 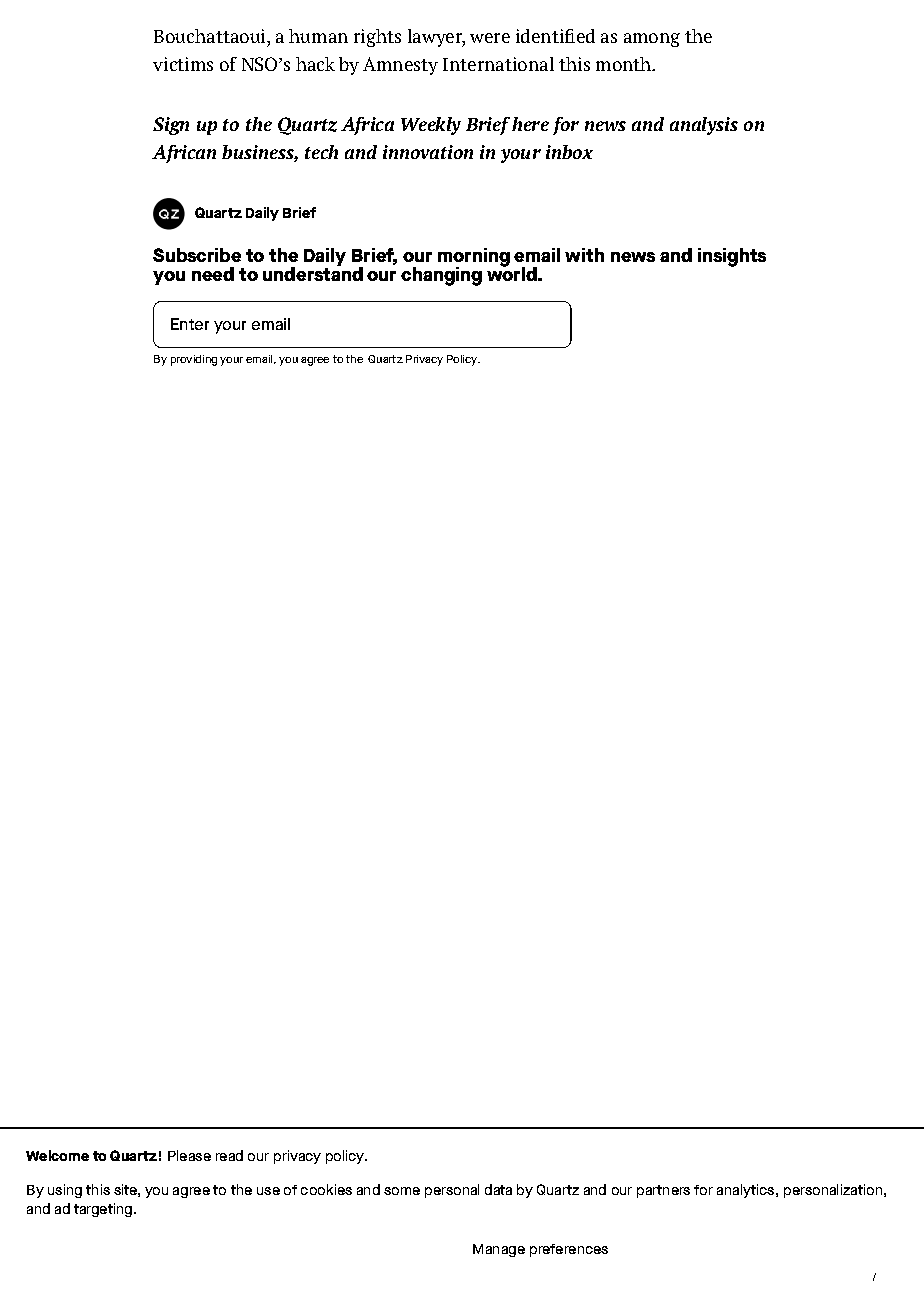 I want to click on cookies, so click(x=326, y=1189).
